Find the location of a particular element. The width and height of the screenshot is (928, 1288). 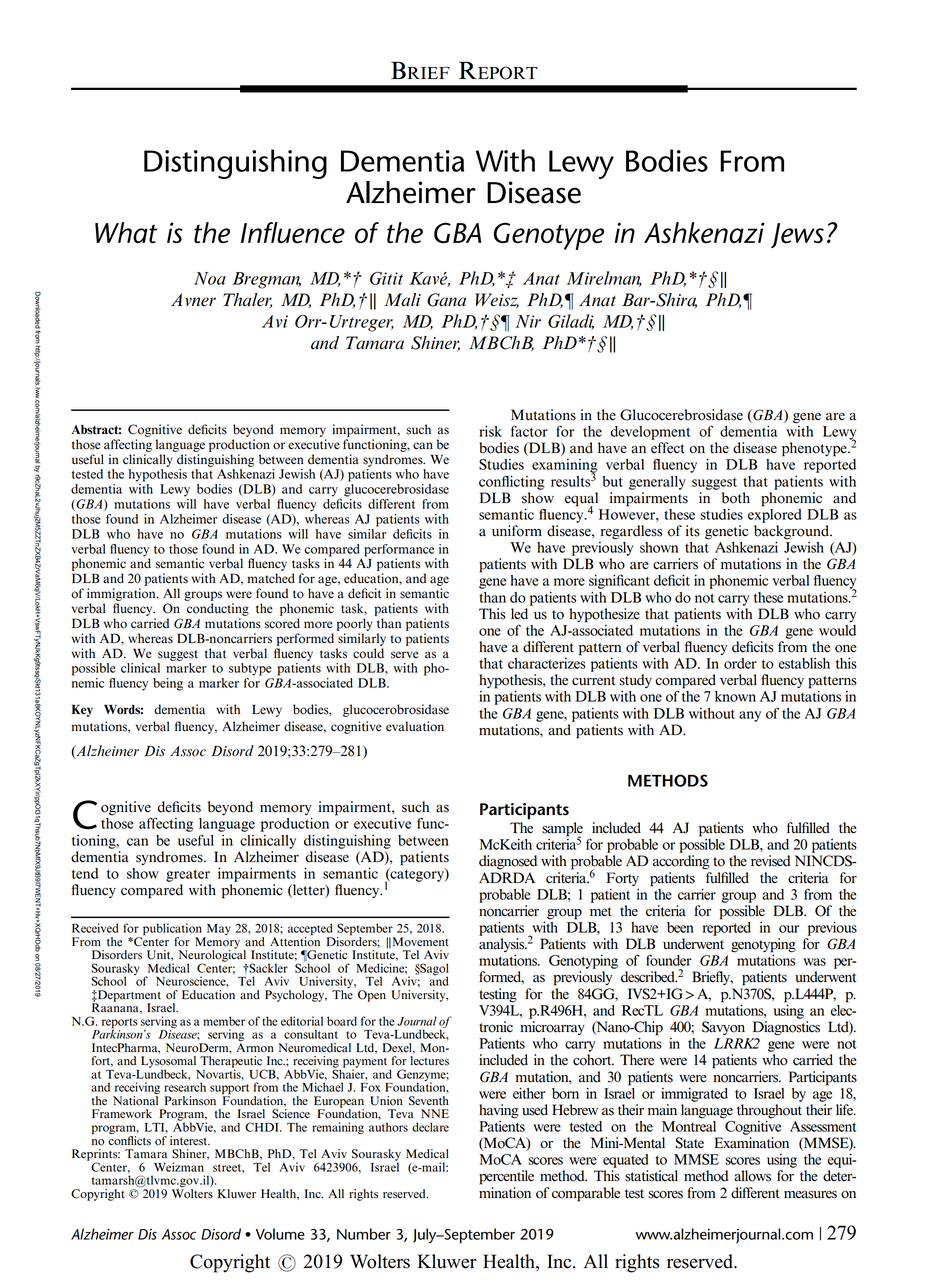

interest is located at coordinates (190, 1141).
